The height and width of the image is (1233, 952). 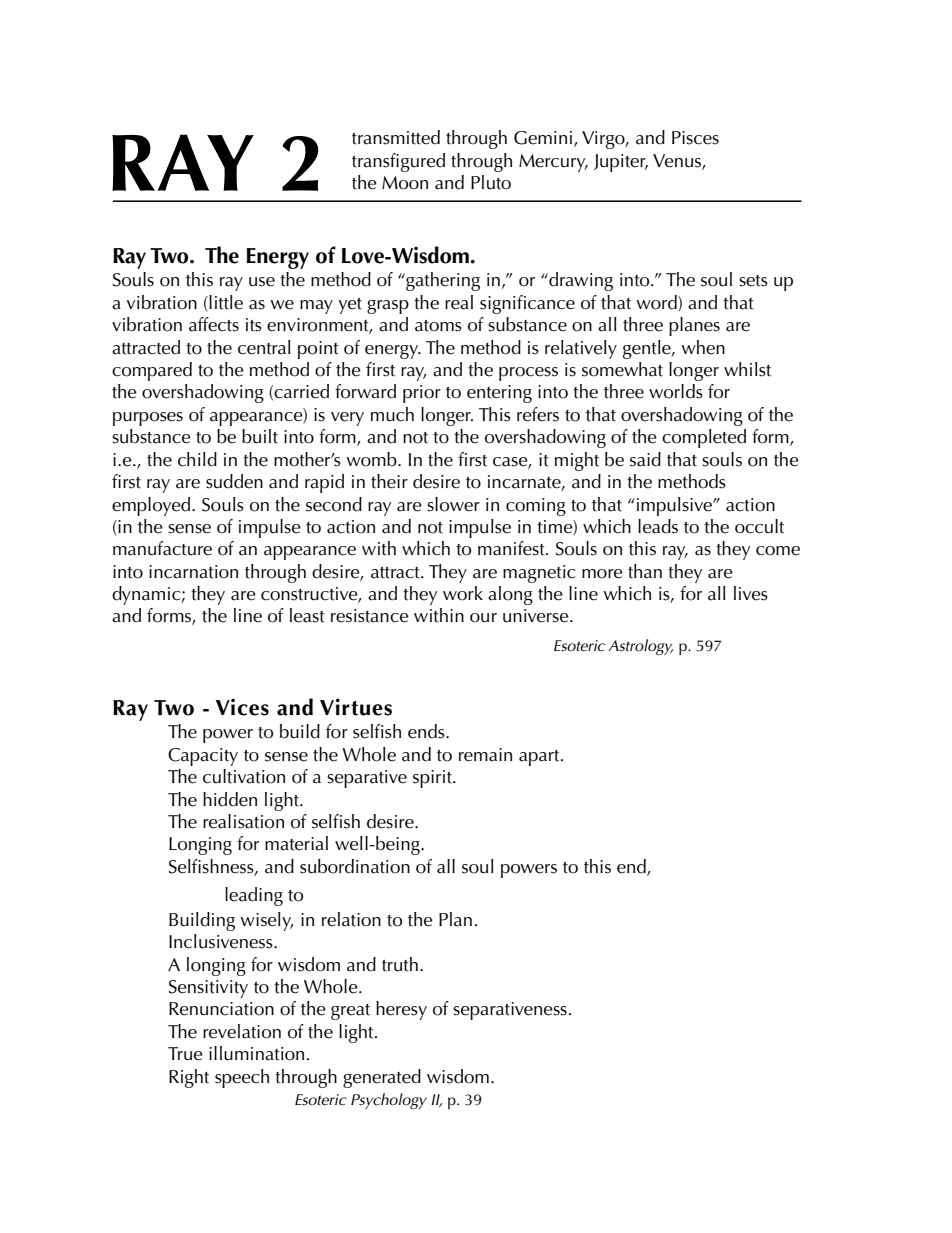 What do you see at coordinates (401, 1010) in the image?
I see `heresy` at bounding box center [401, 1010].
